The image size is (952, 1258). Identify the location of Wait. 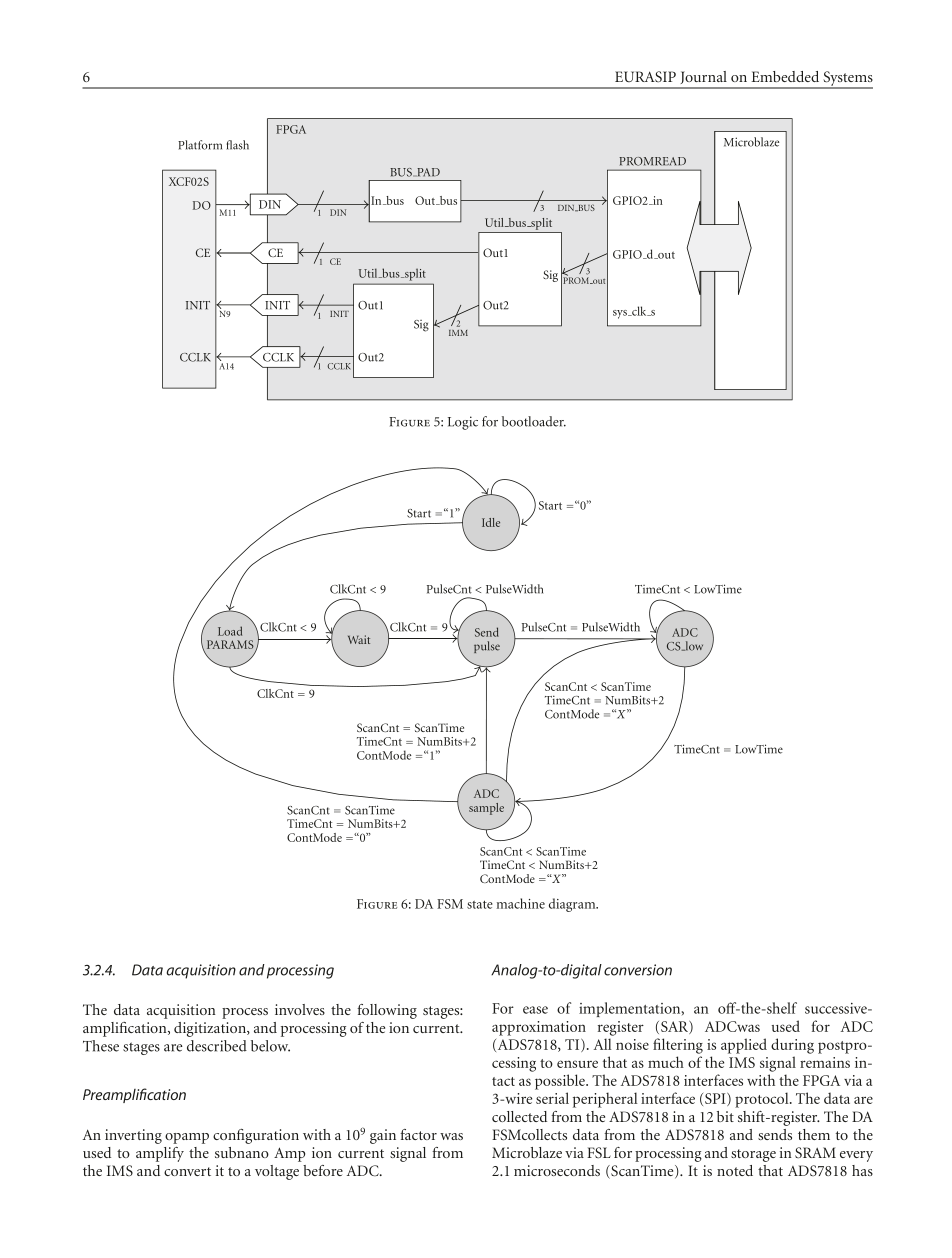
(359, 639).
